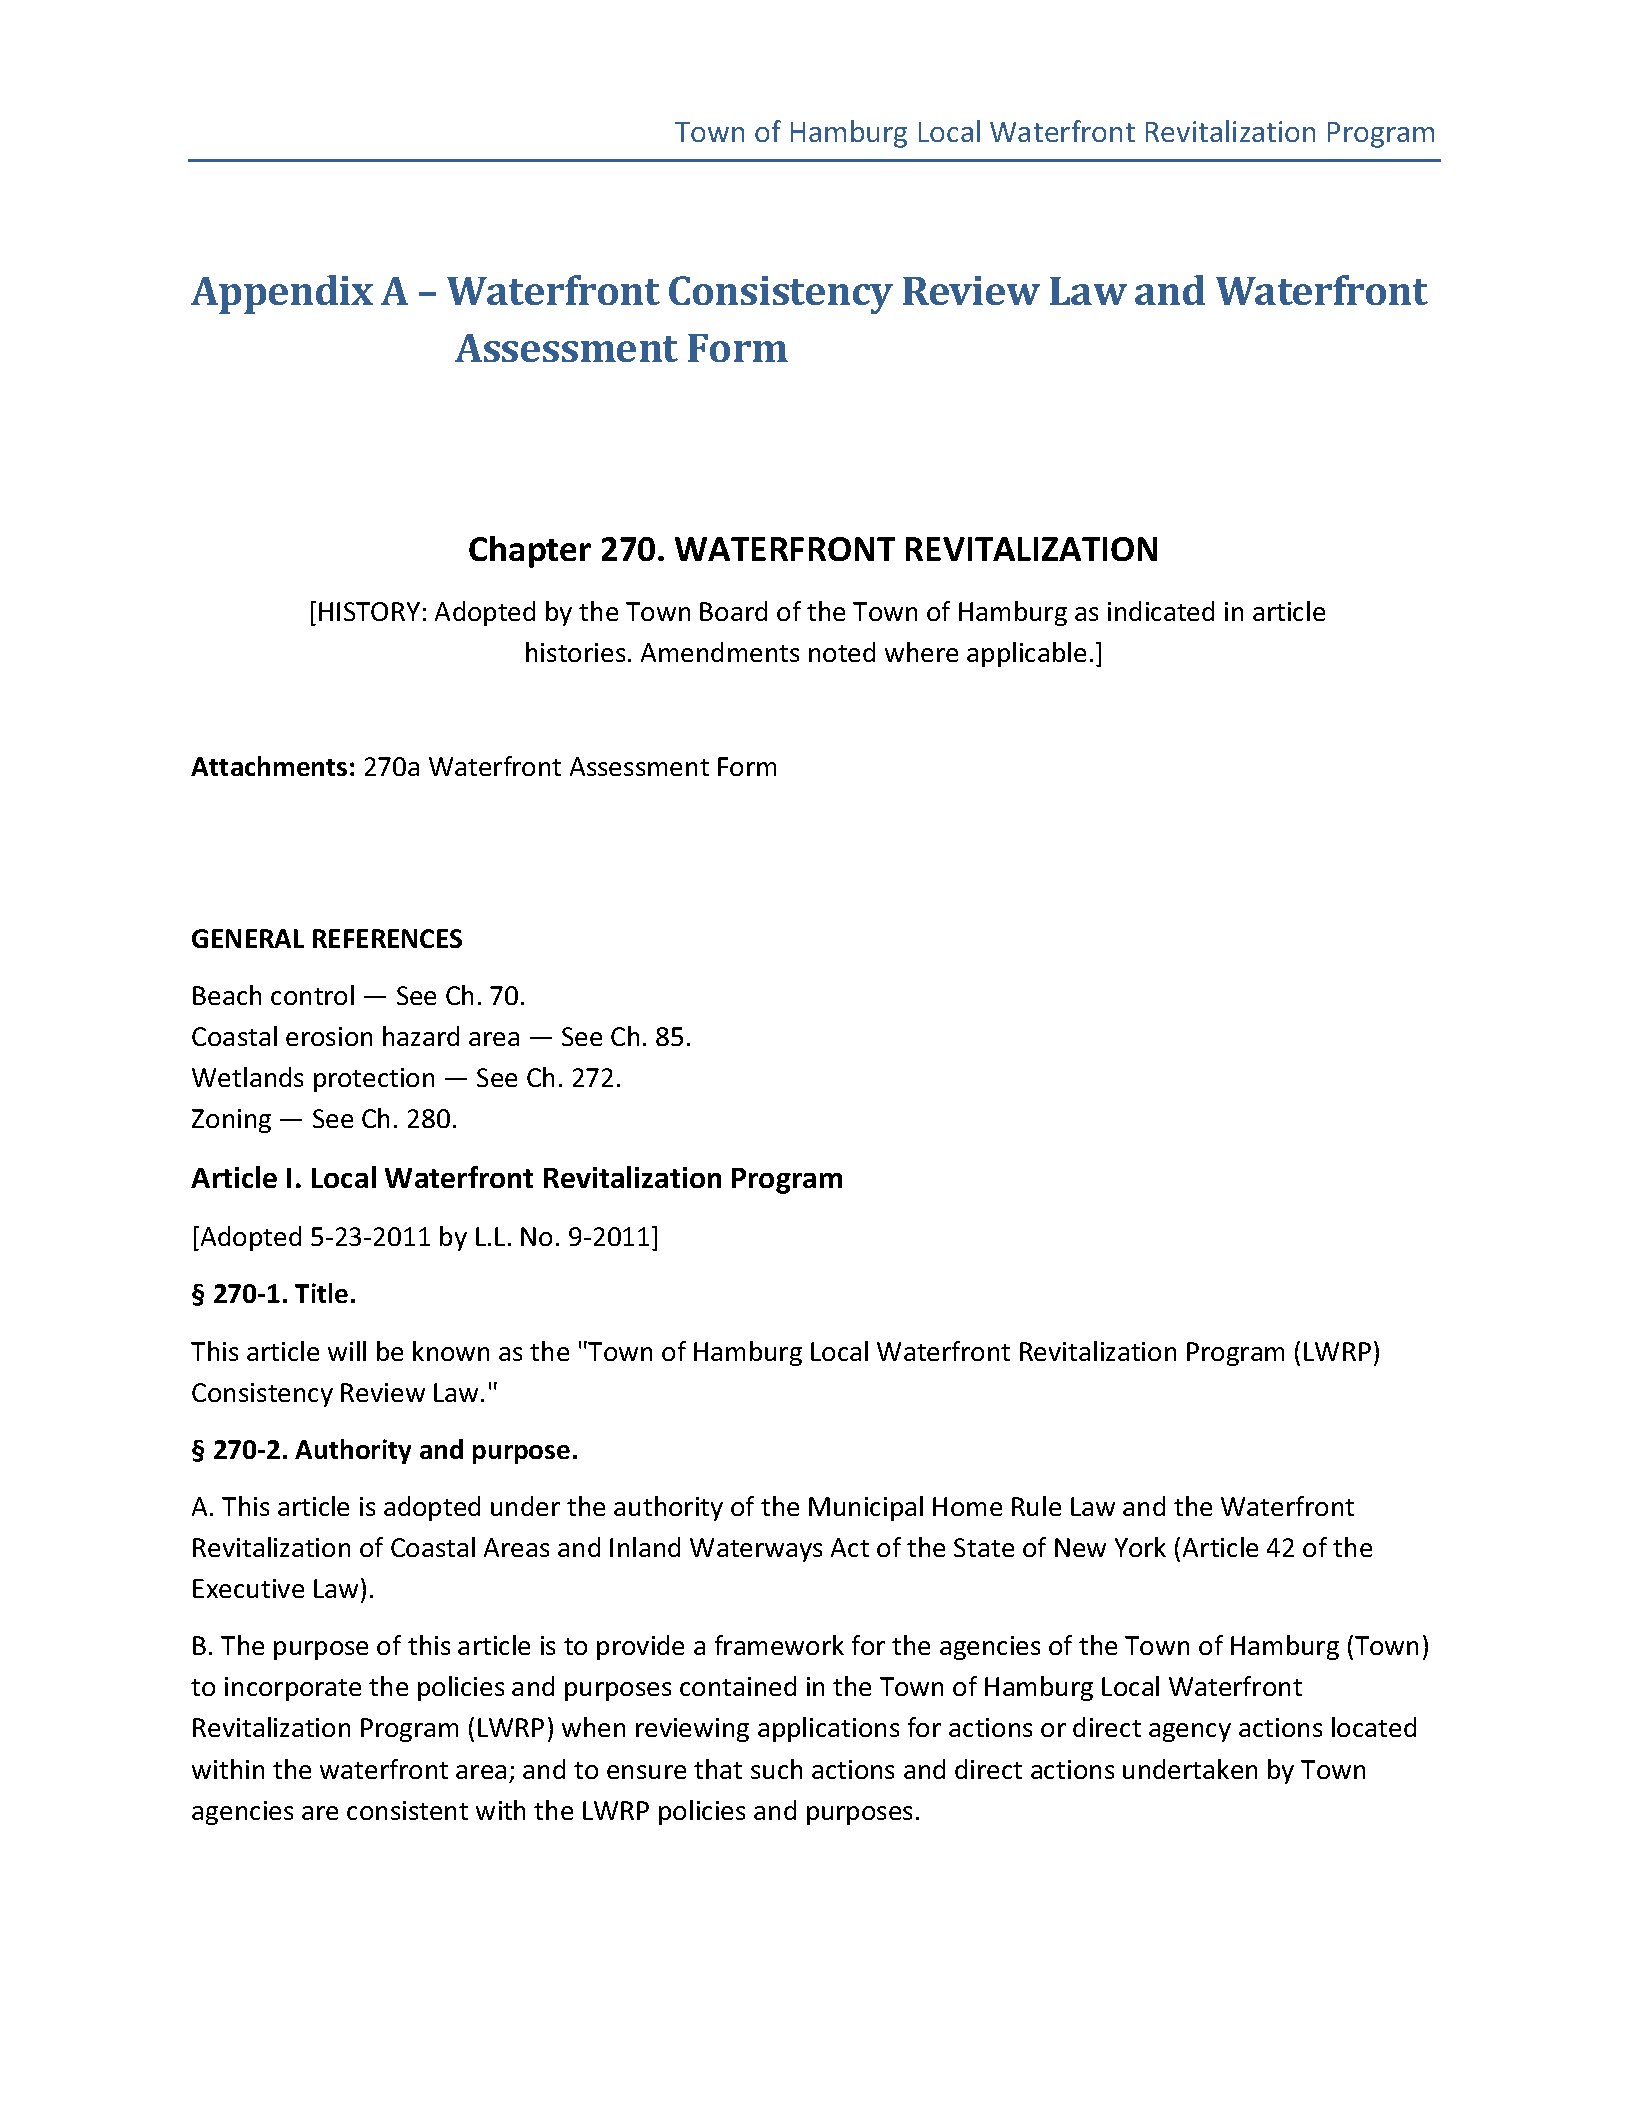 The height and width of the page is (2109, 1629). I want to click on applicable, so click(1026, 654).
